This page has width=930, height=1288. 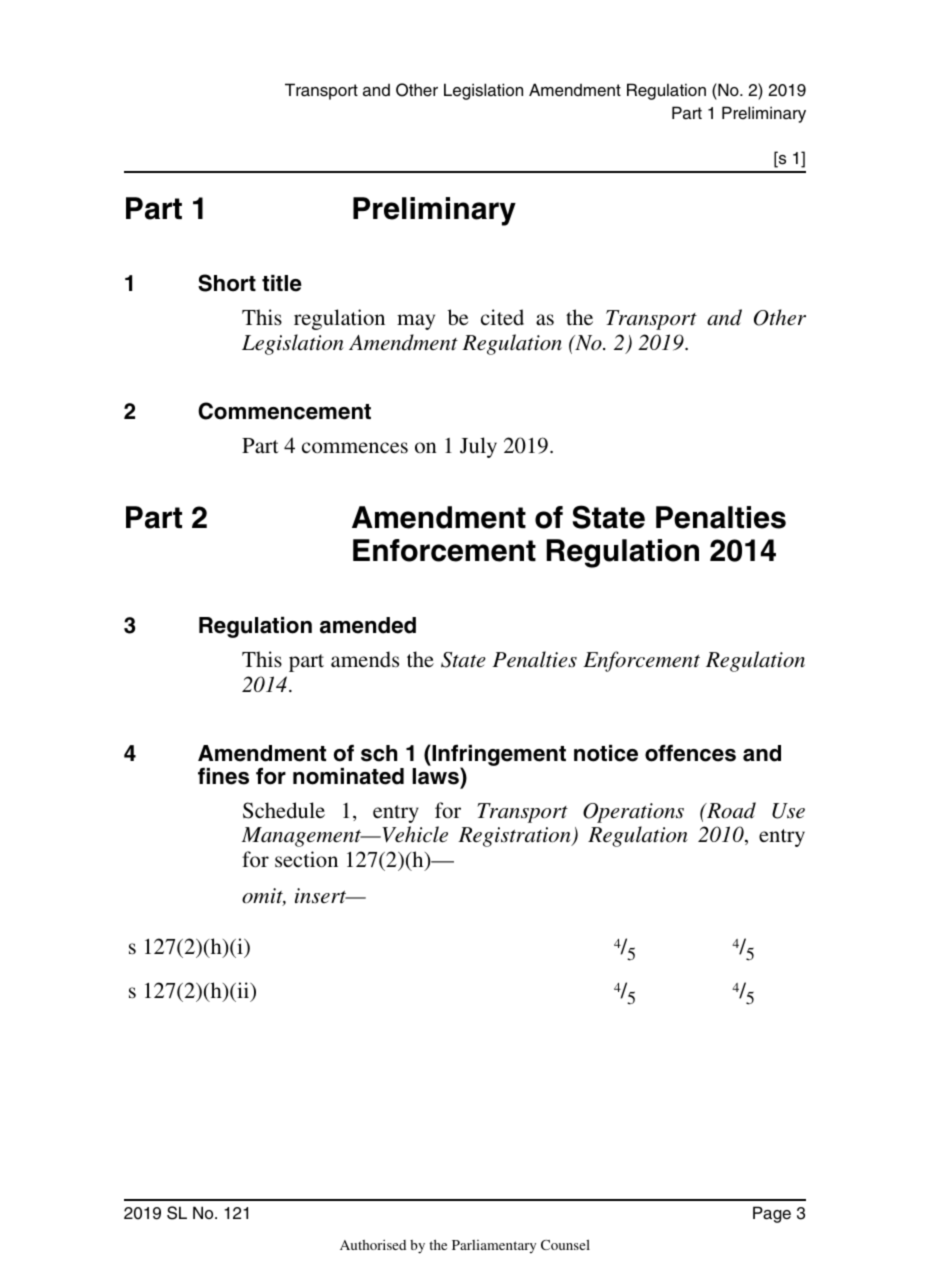 What do you see at coordinates (478, 447) in the page?
I see `July` at bounding box center [478, 447].
